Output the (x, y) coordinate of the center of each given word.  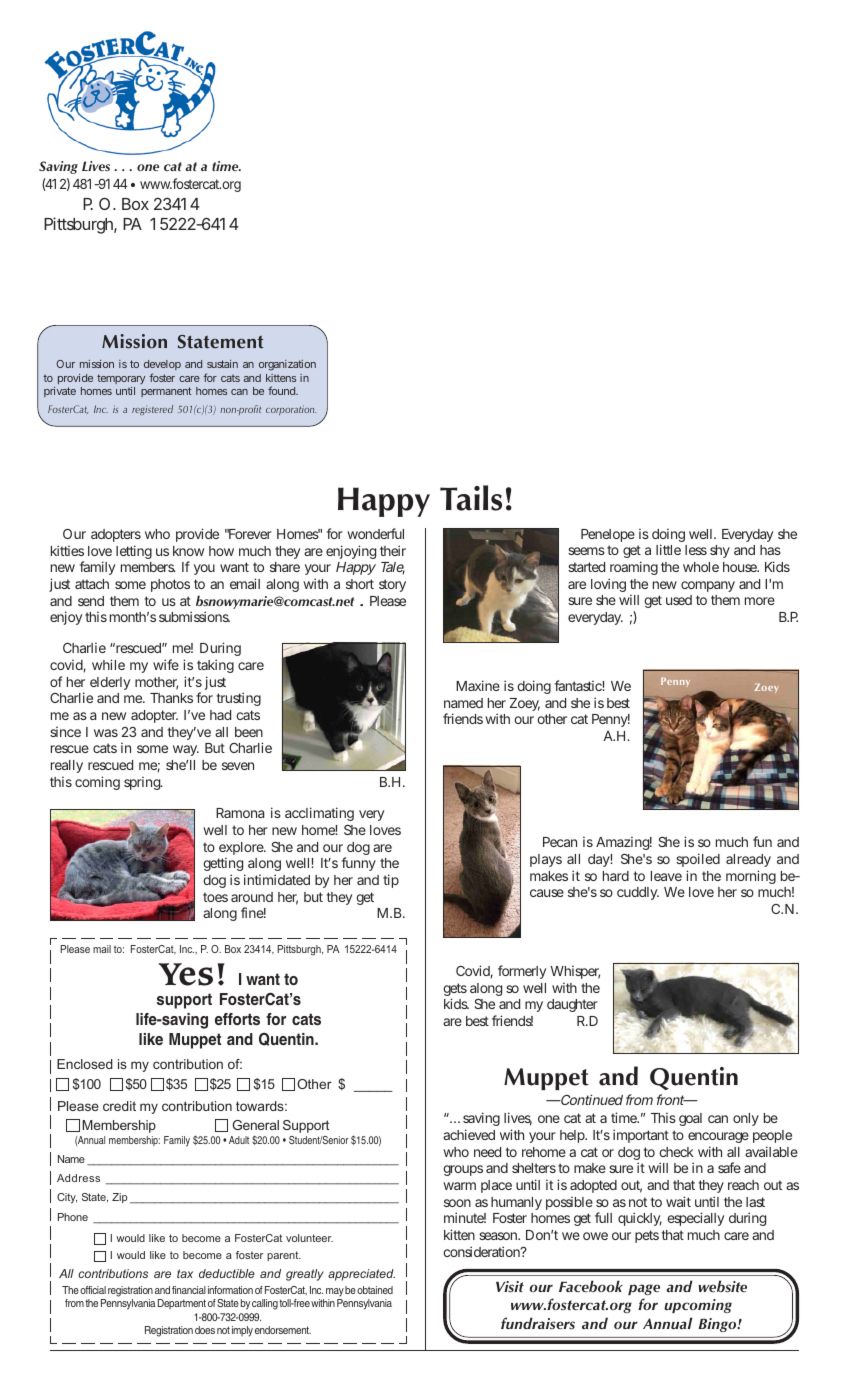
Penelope (608, 535)
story (392, 585)
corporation (291, 410)
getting (224, 866)
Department (182, 1304)
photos (170, 585)
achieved (469, 1134)
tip (391, 881)
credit (119, 1106)
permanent (166, 392)
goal (690, 1119)
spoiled (698, 860)
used (679, 600)
